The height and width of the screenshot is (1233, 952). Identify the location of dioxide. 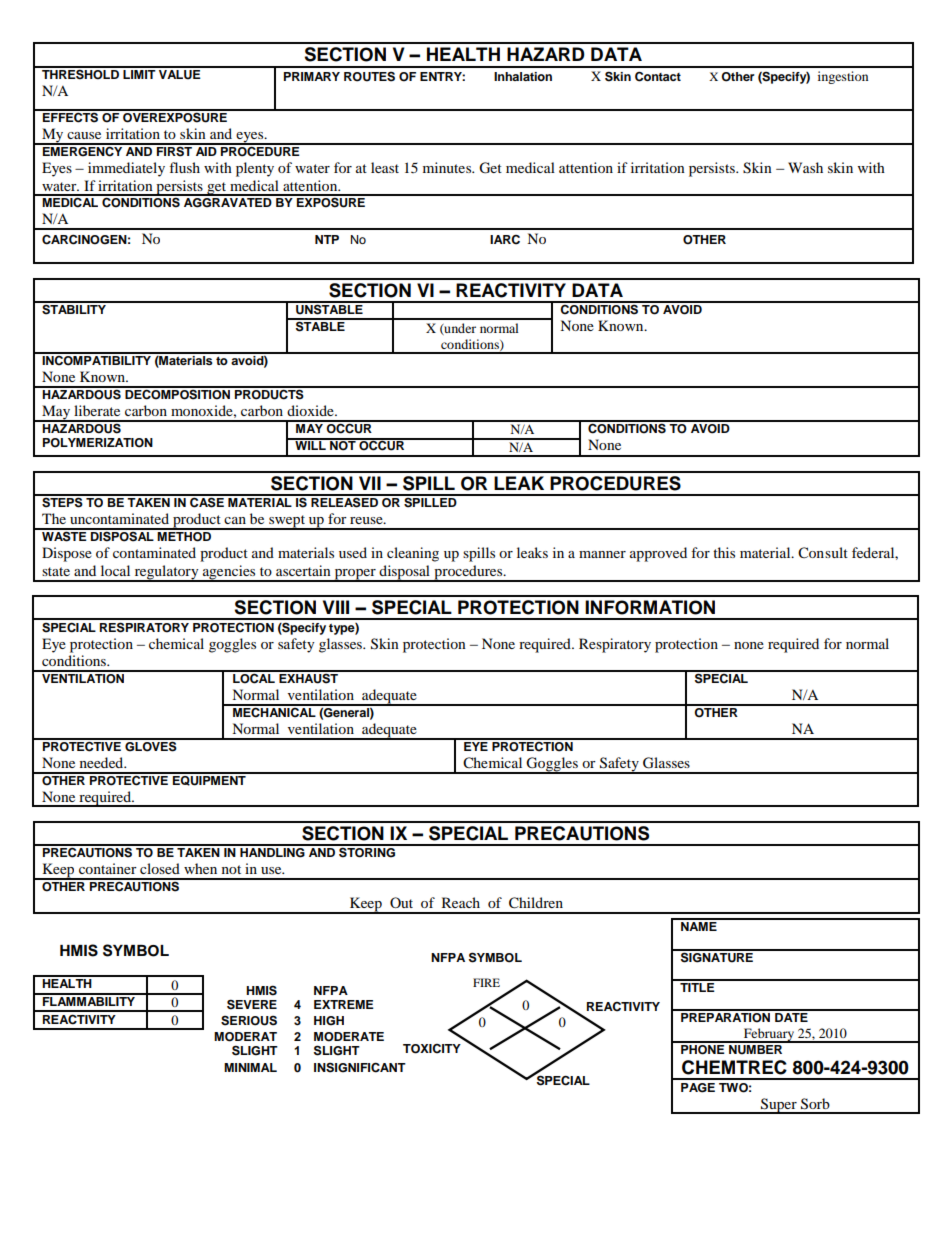
(311, 410).
